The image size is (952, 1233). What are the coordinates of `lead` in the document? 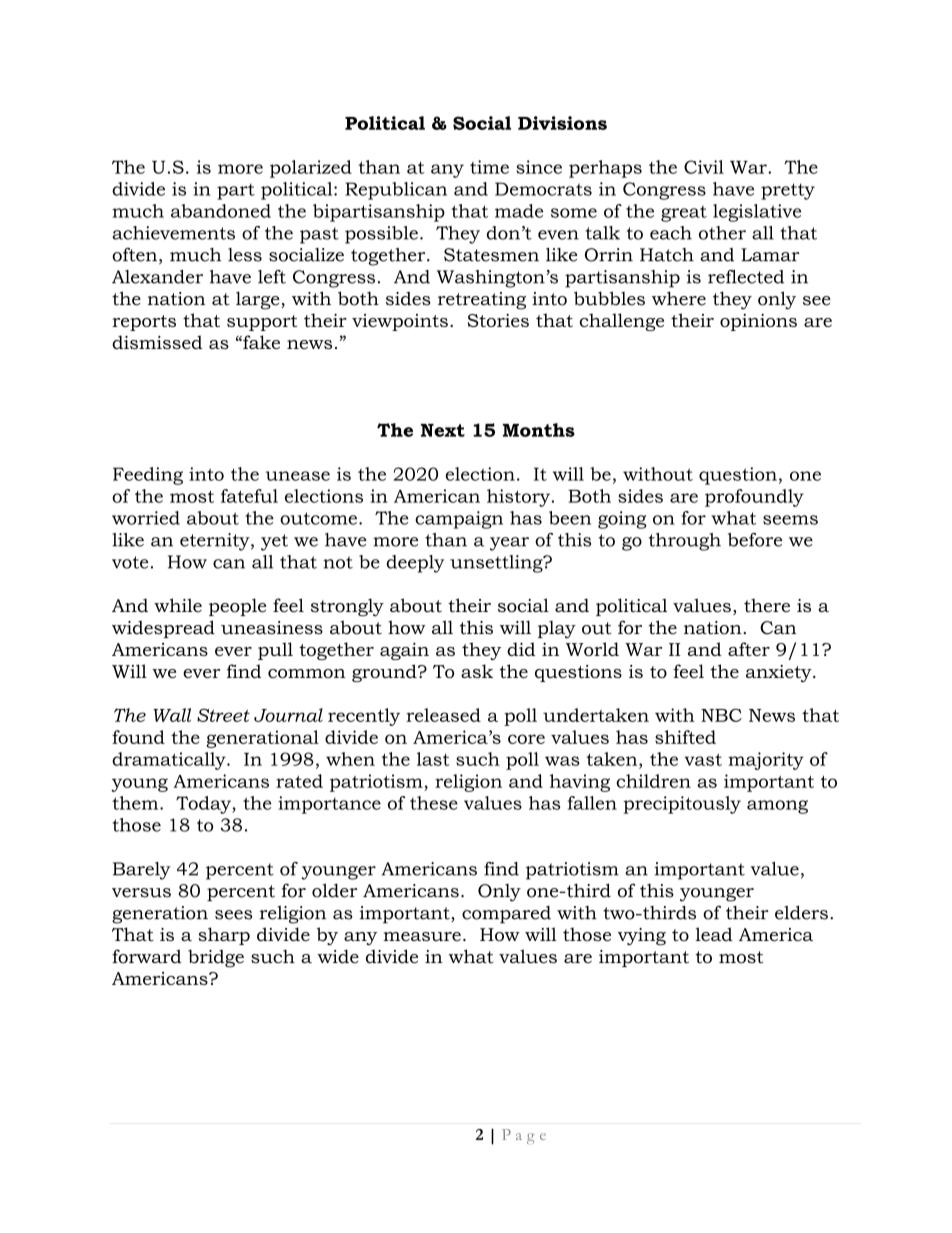 It's located at (714, 934).
